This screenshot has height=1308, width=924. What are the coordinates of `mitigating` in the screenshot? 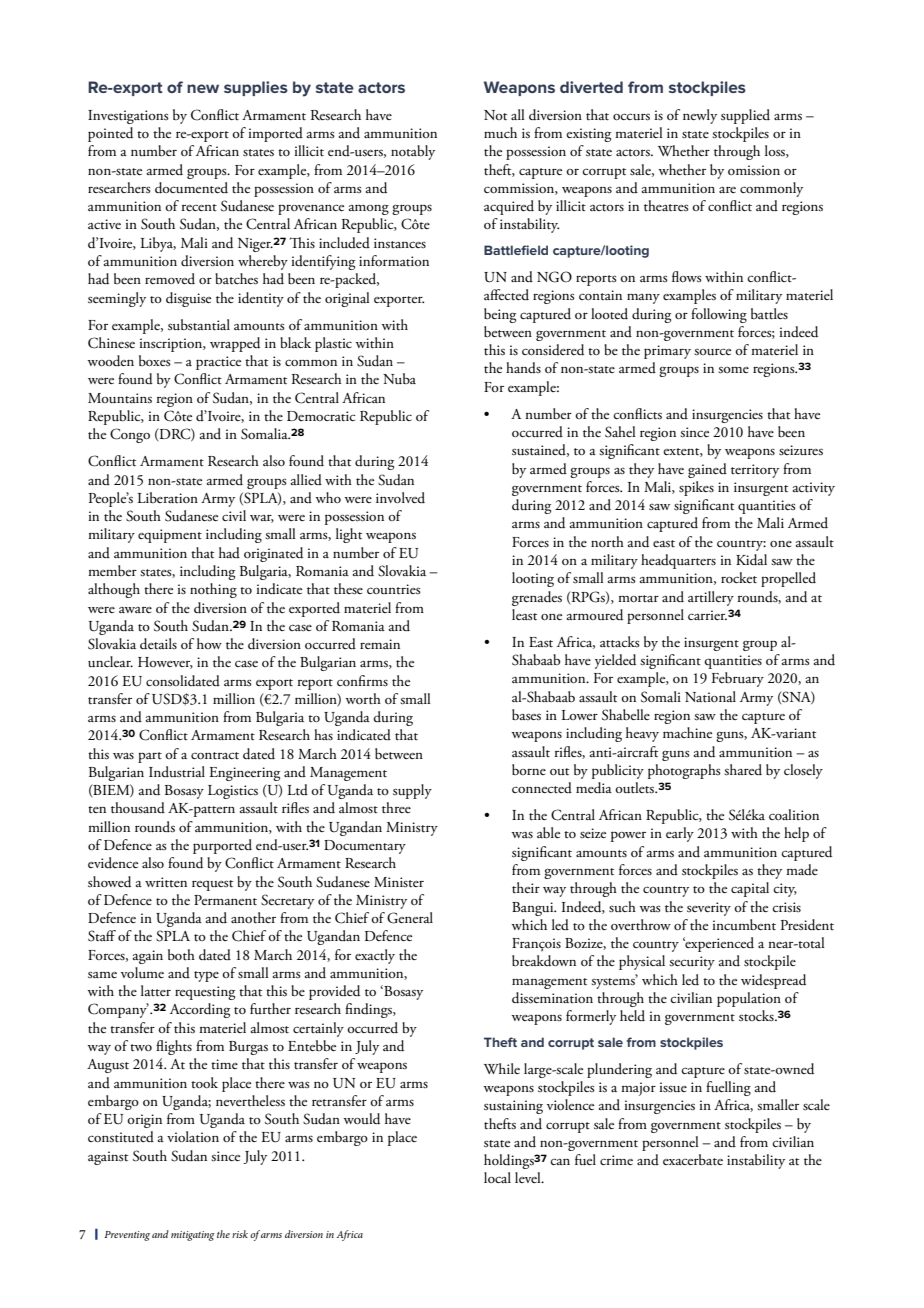 It's located at (193, 1236).
